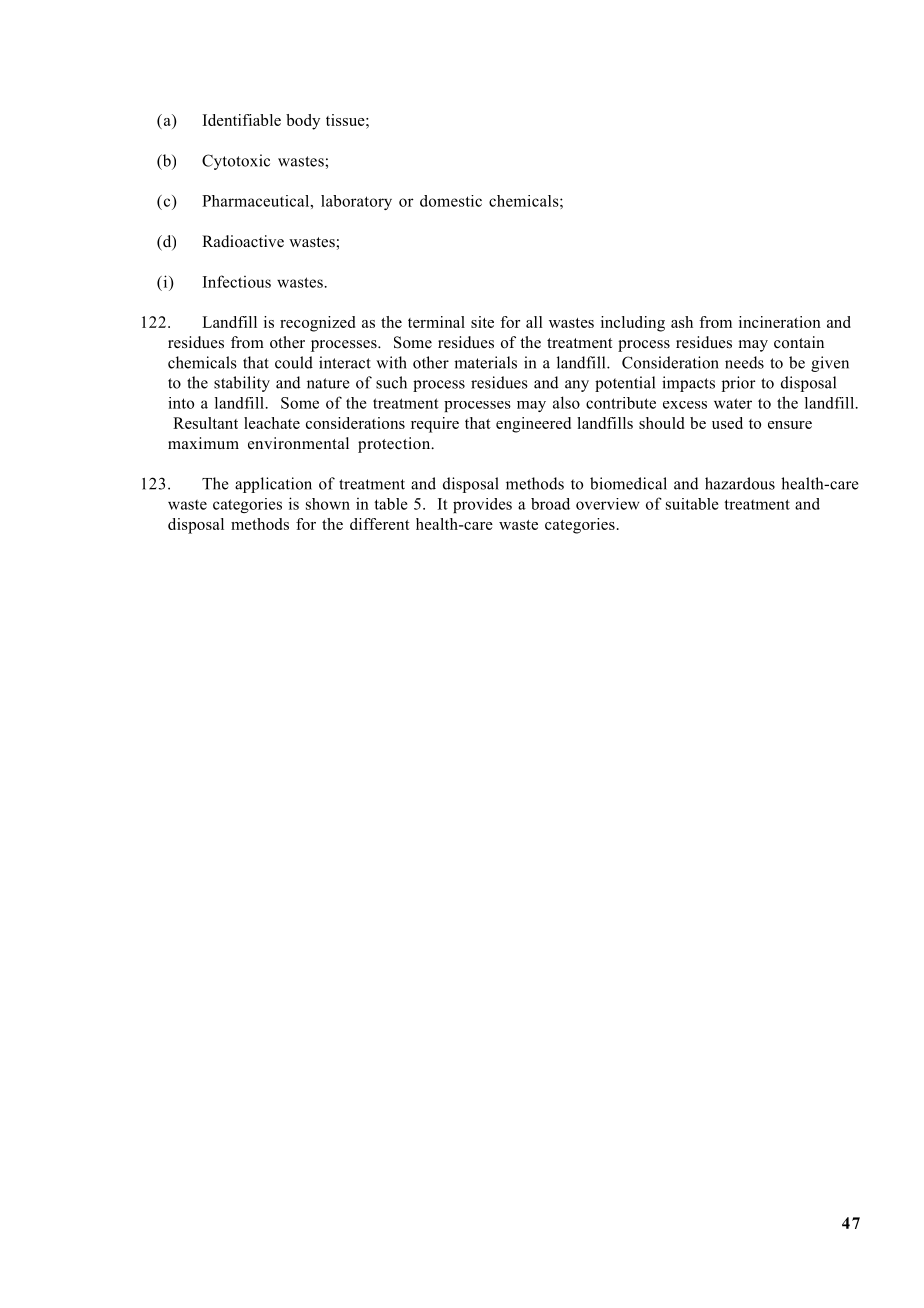 The width and height of the screenshot is (924, 1308). Describe the element at coordinates (482, 322) in the screenshot. I see `site` at that location.
